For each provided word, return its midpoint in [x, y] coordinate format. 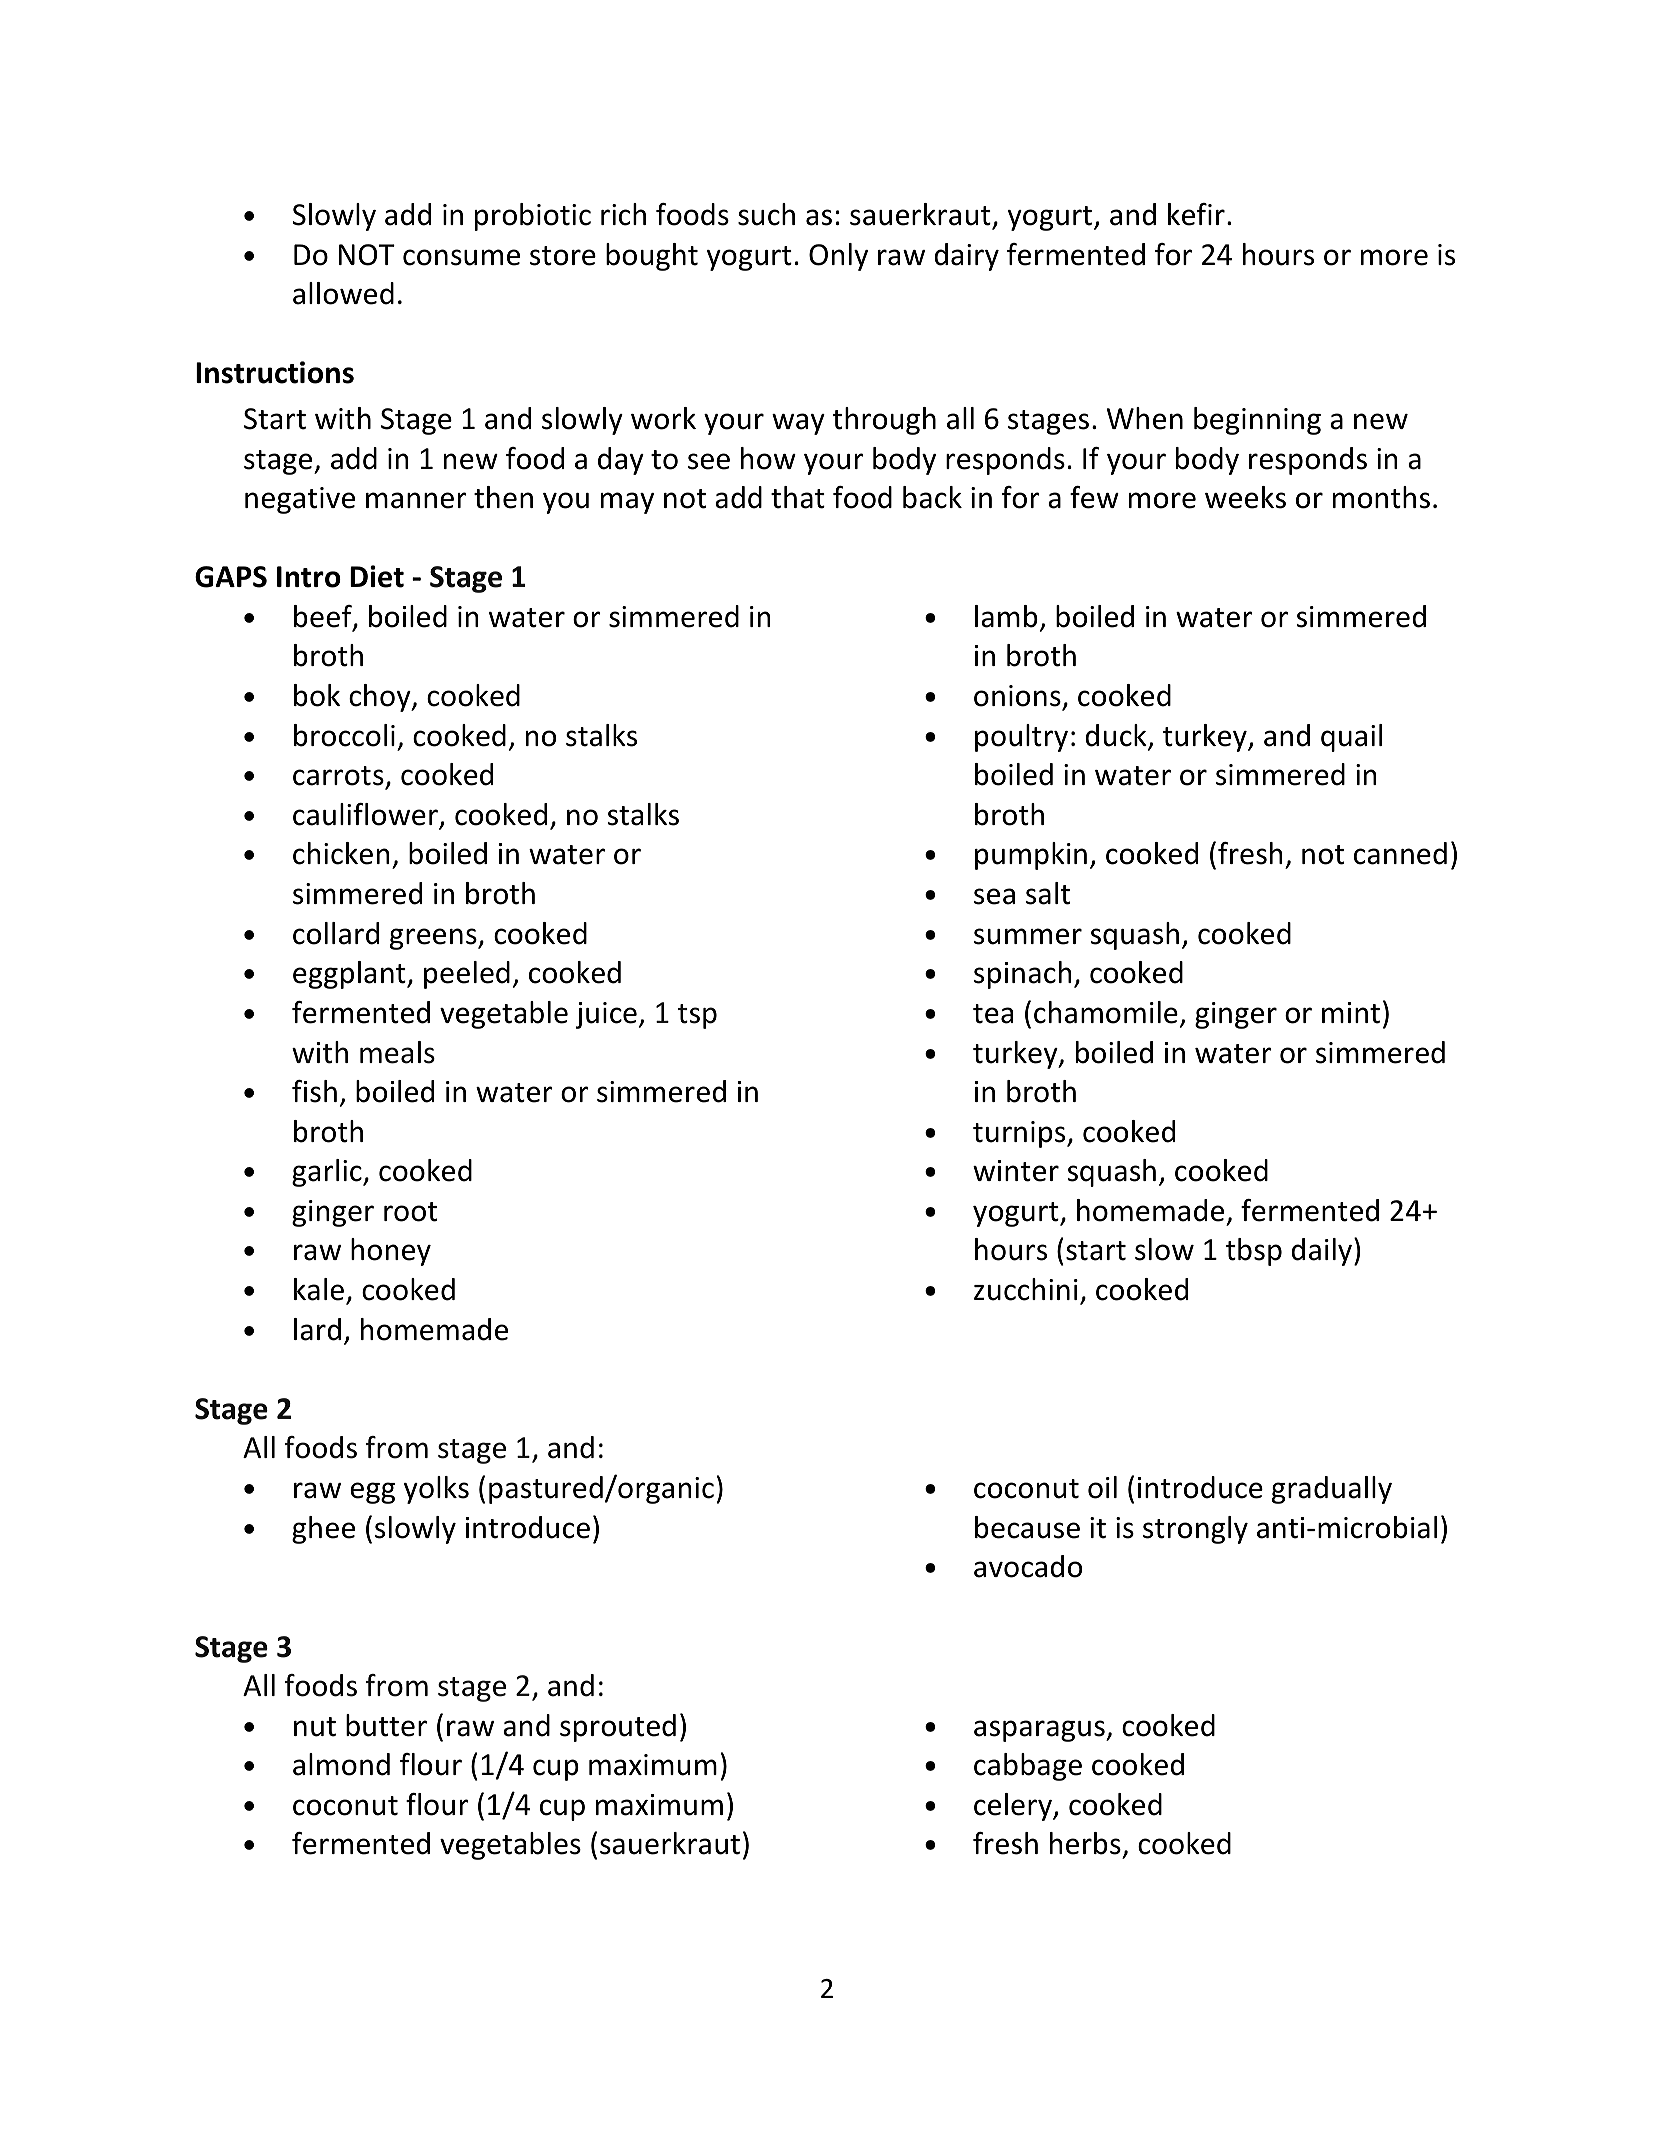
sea [994, 896]
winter [1016, 1171]
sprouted [618, 1728]
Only [838, 257]
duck [1117, 736]
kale [319, 1289]
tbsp [1254, 1252]
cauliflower [366, 815]
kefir [1196, 214]
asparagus [1040, 1731]
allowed [343, 293]
